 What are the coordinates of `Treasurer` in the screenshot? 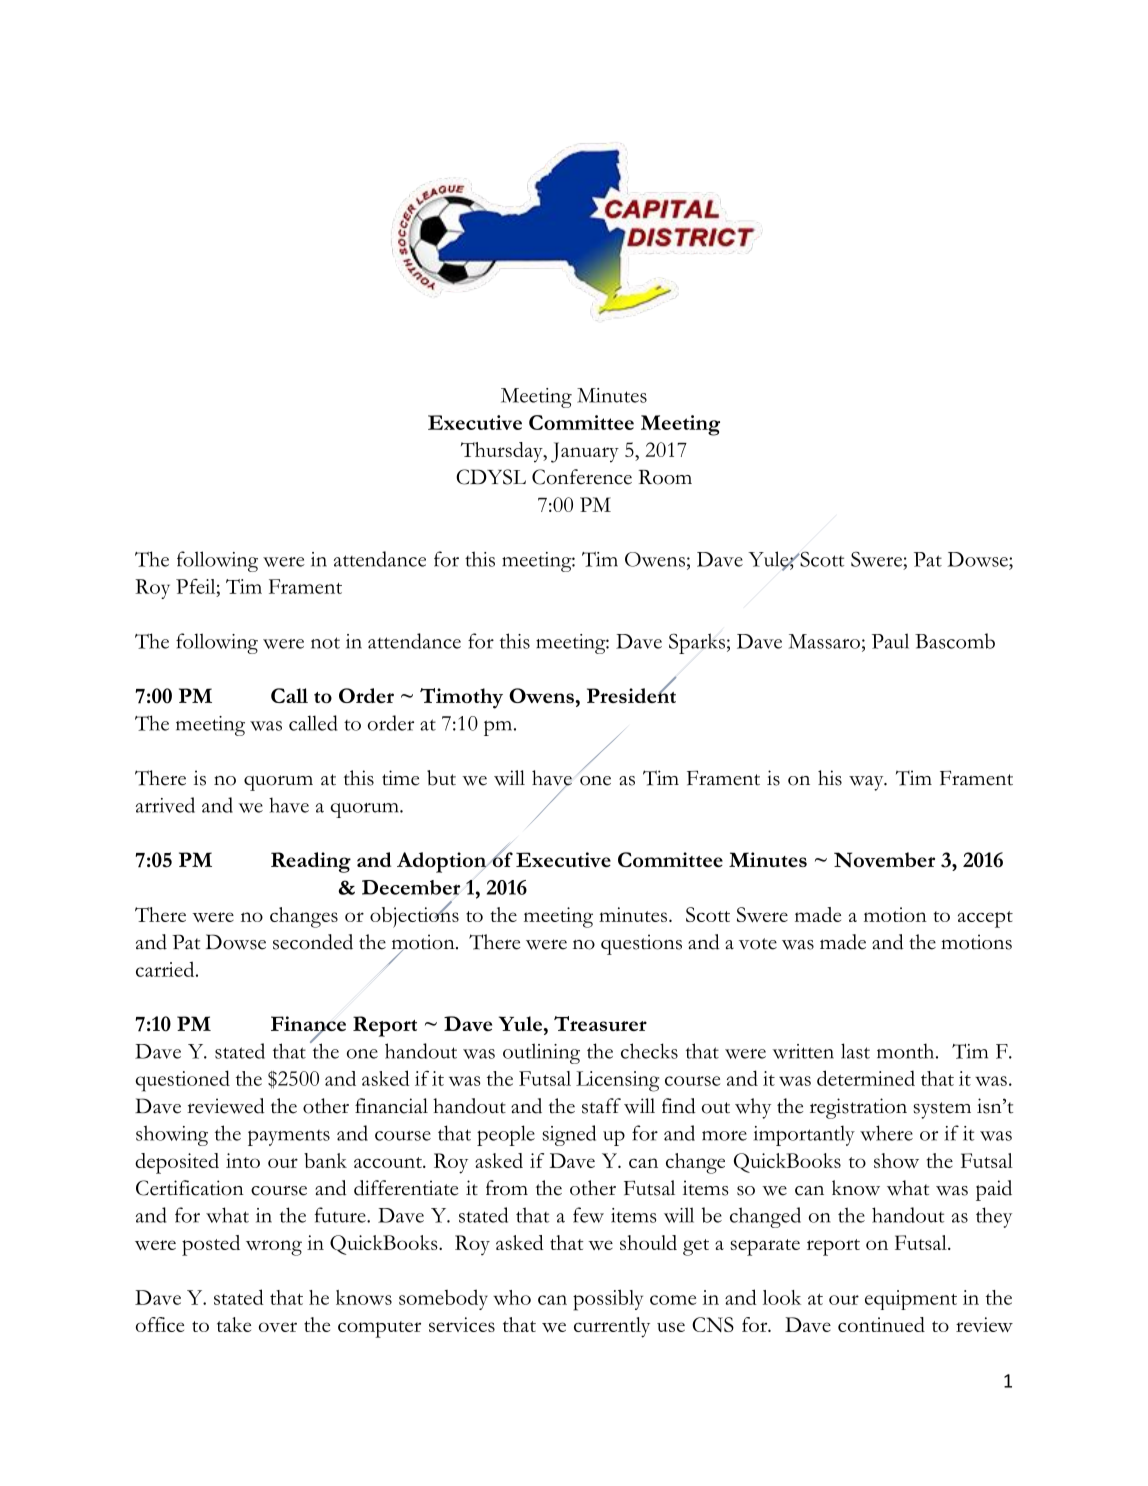 It's located at (600, 1023).
